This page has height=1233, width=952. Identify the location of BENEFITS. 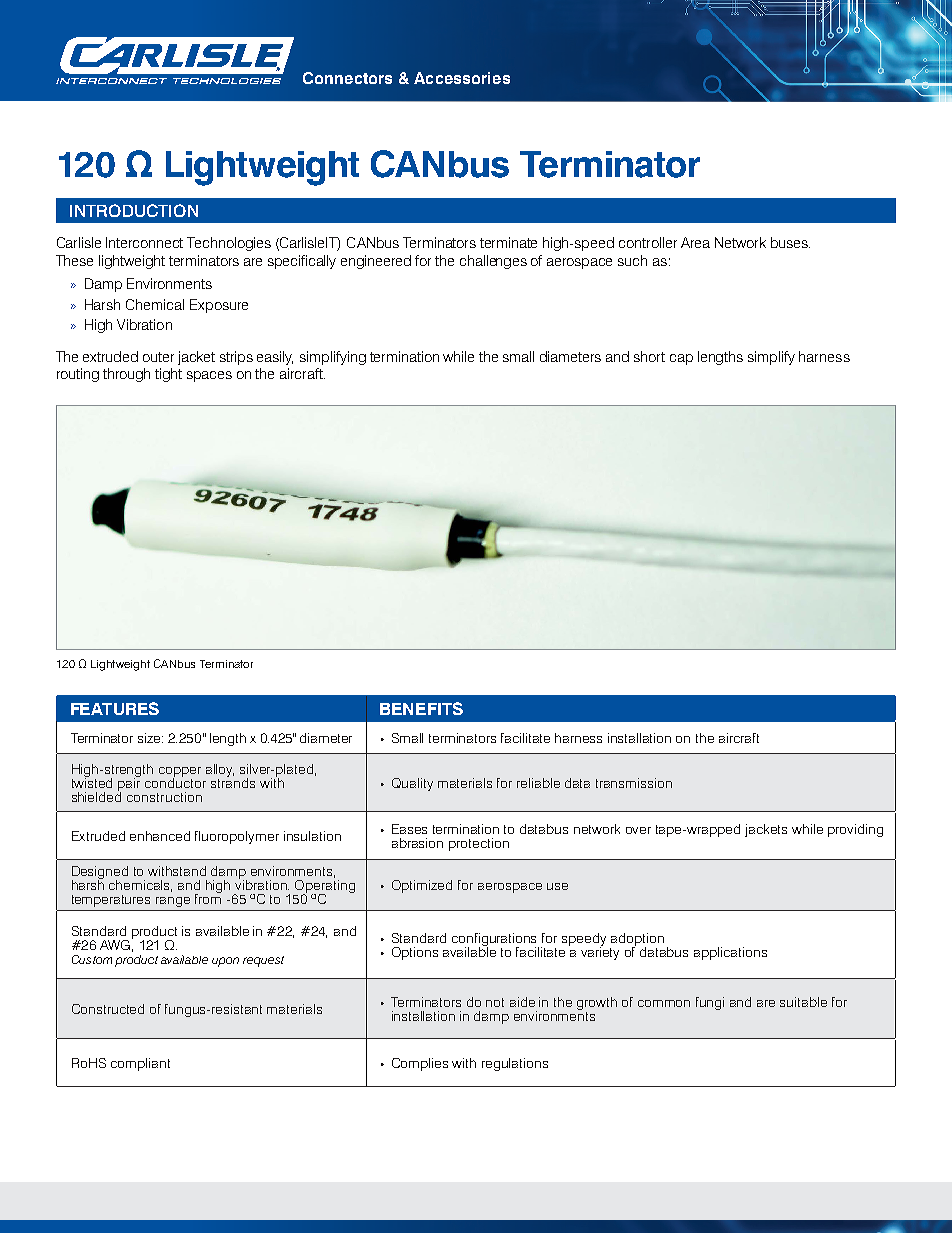
(421, 708).
